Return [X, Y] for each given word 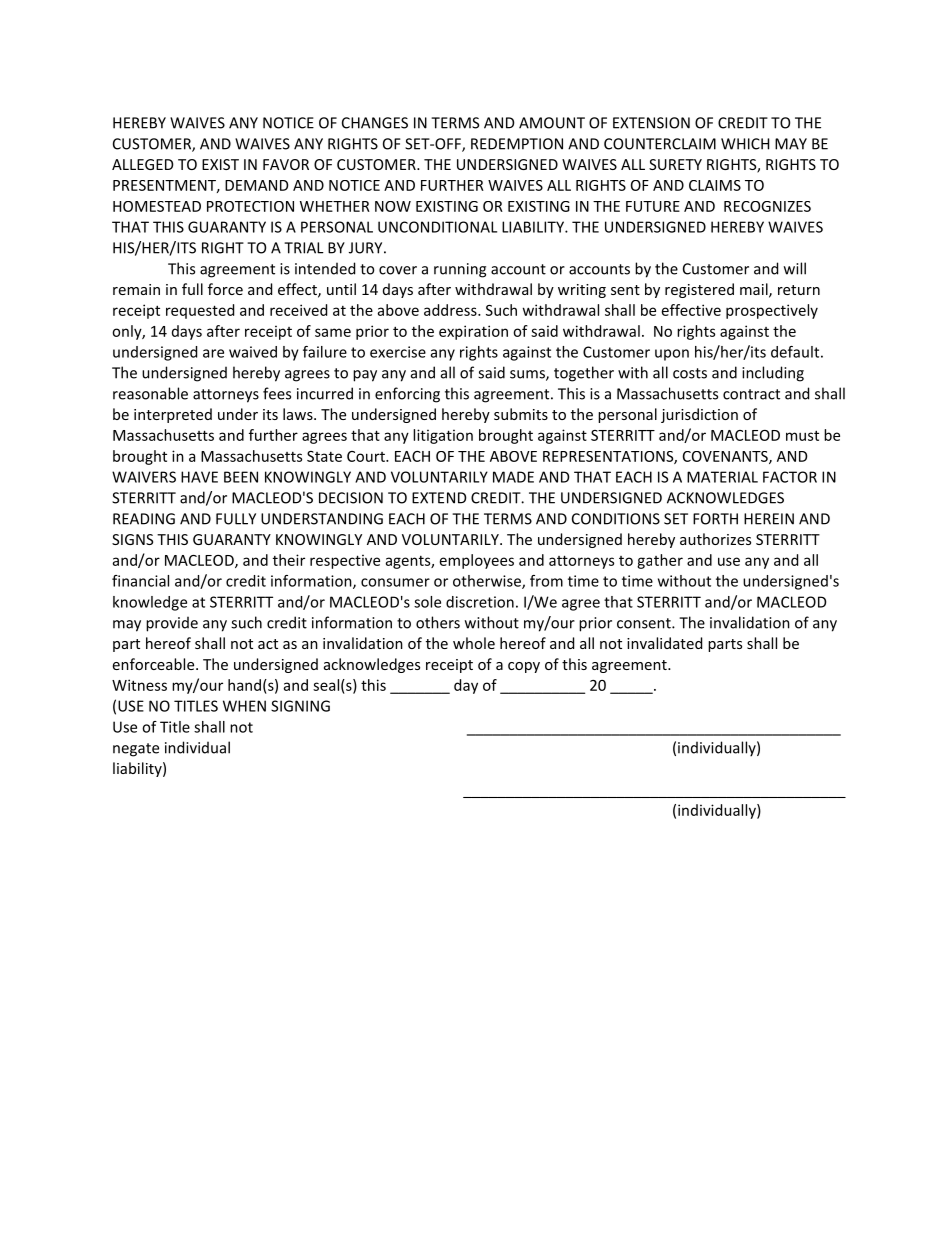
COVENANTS [726, 457]
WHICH [745, 144]
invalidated [664, 643]
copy [524, 667]
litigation [443, 436]
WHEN [244, 706]
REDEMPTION [517, 144]
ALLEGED [143, 164]
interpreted [173, 415]
